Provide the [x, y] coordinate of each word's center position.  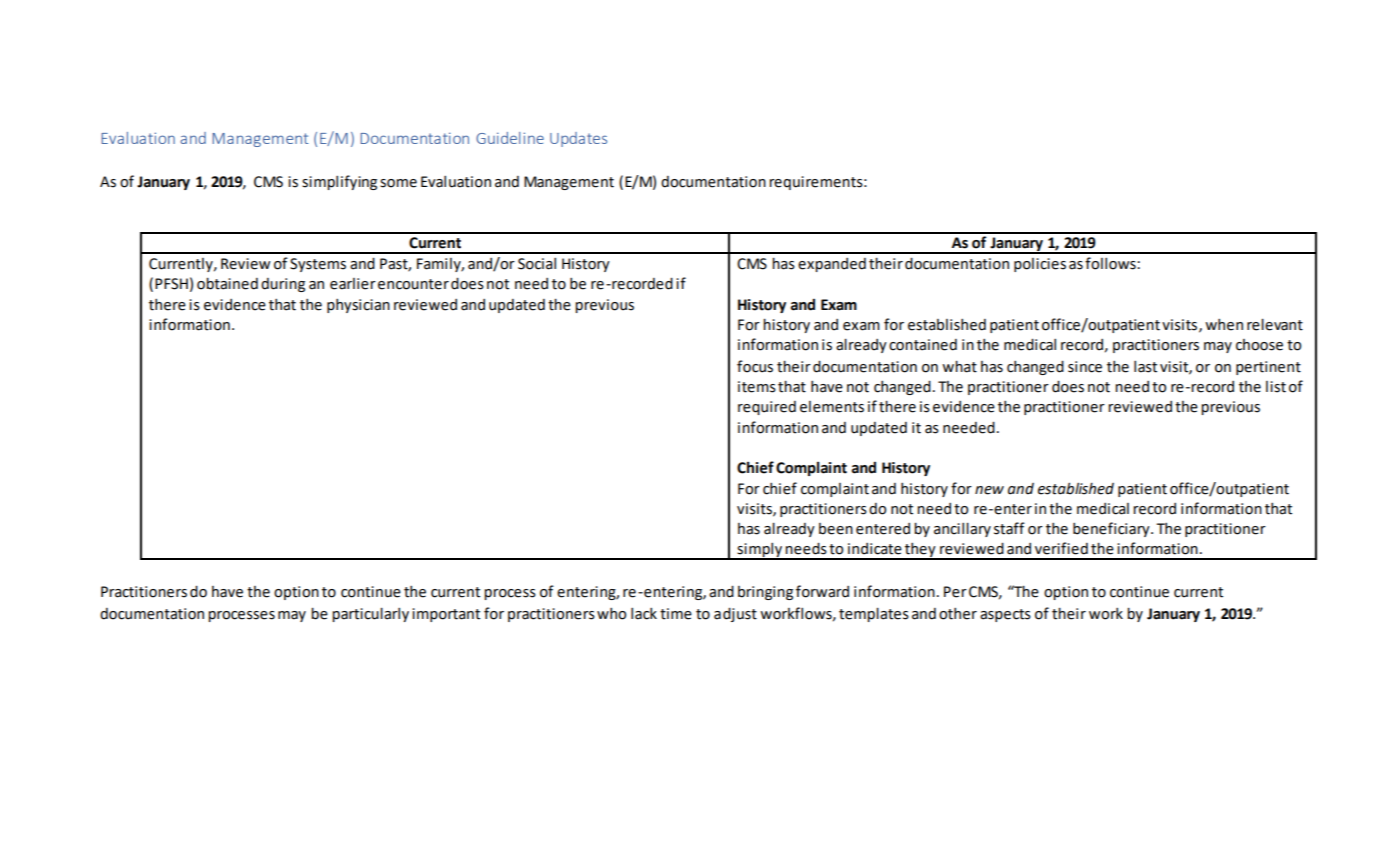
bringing [765, 593]
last [1145, 367]
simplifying [339, 182]
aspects [1005, 615]
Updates [578, 139]
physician [358, 306]
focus [755, 366]
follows [1110, 263]
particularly [370, 614]
